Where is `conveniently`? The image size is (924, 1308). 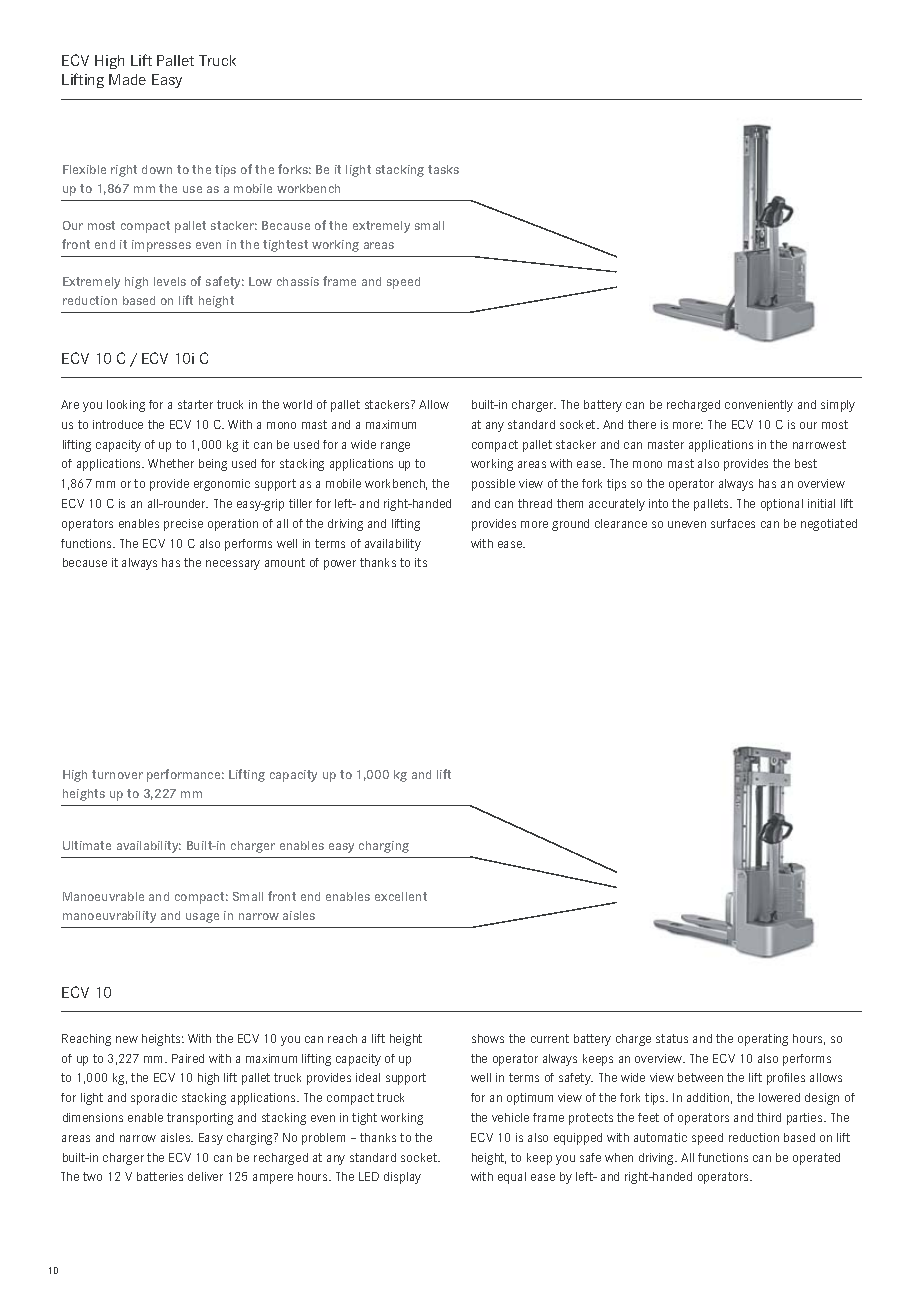 conveniently is located at coordinates (759, 406).
